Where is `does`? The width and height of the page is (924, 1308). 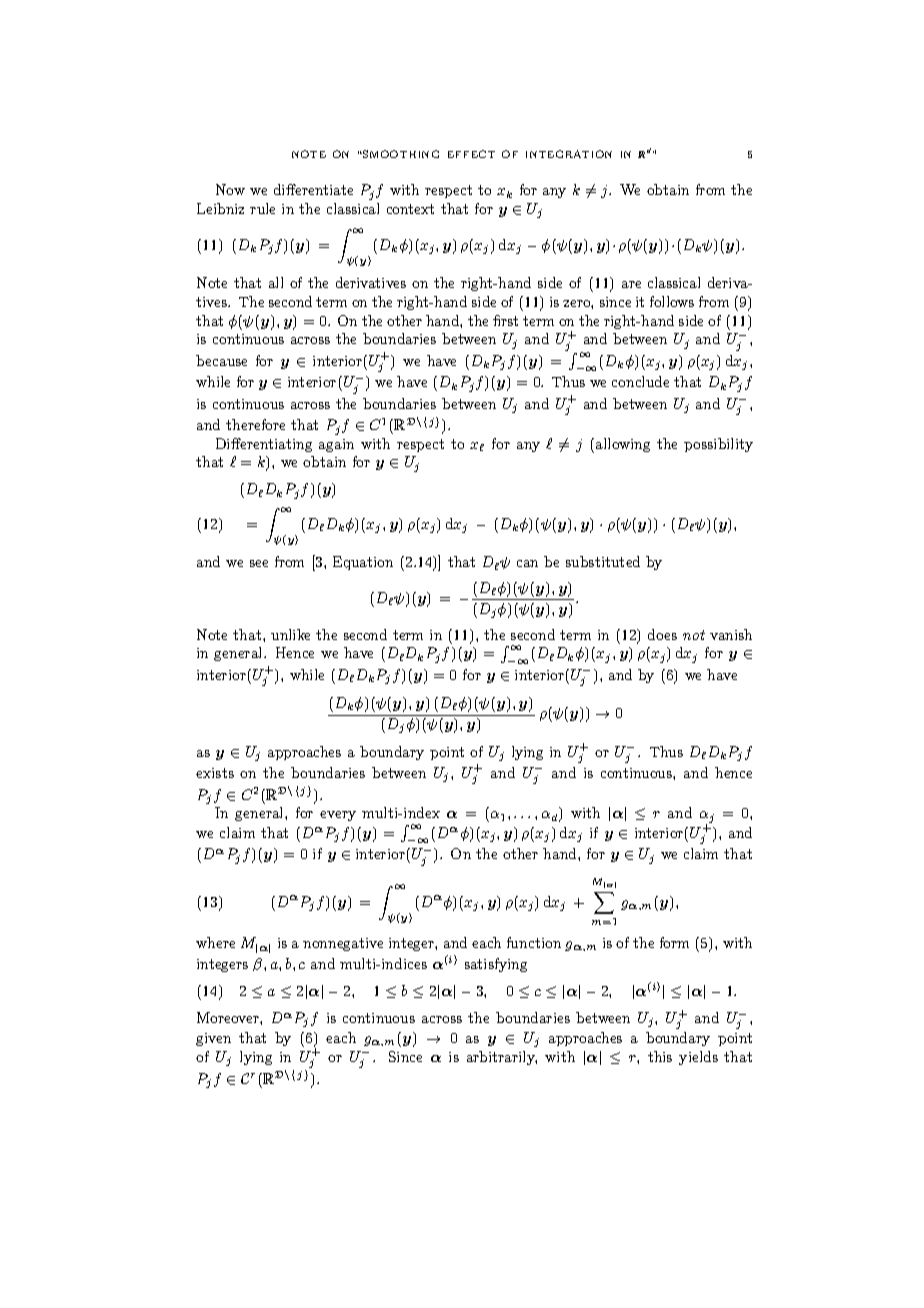
does is located at coordinates (662, 634).
